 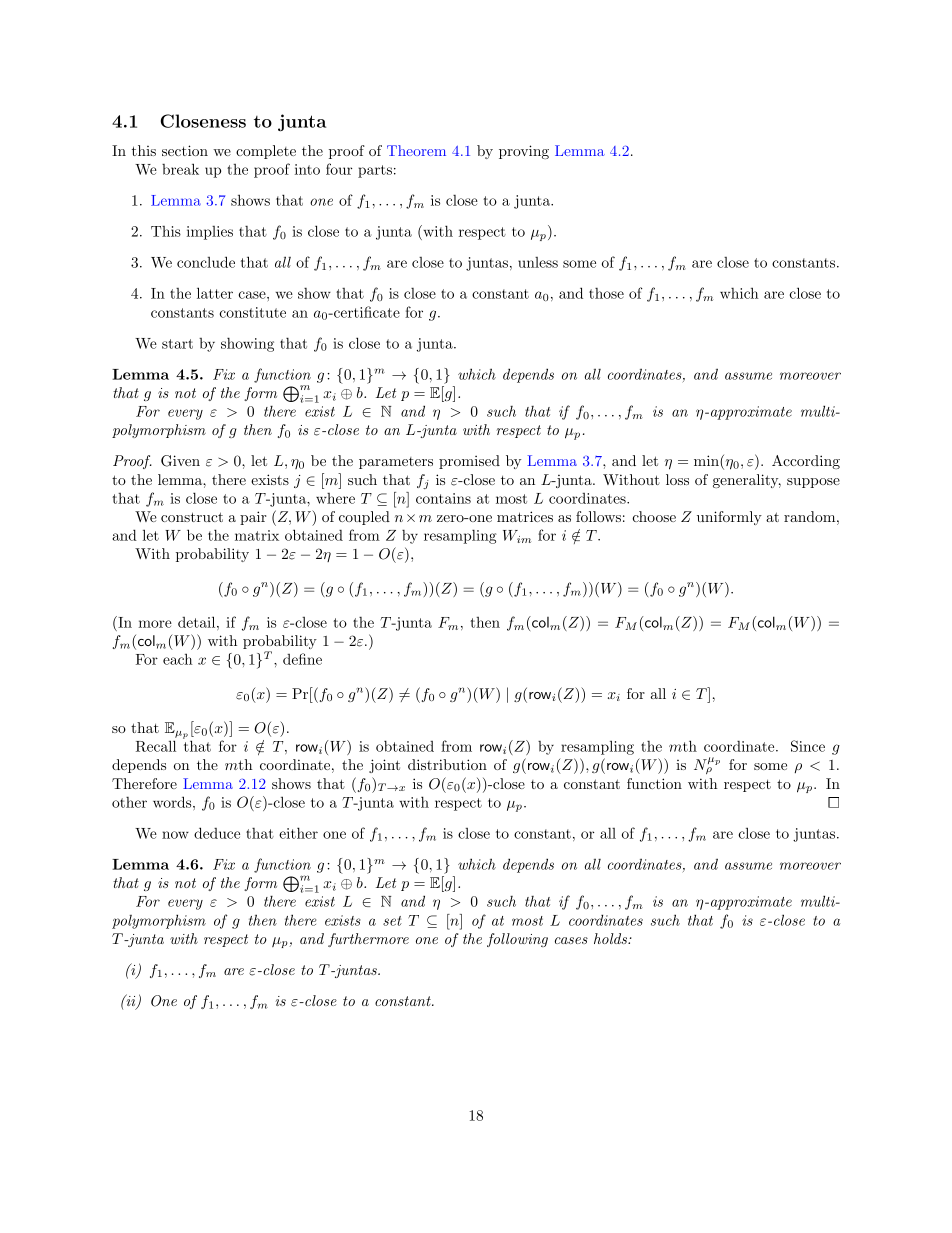 What do you see at coordinates (180, 169) in the document?
I see `break` at bounding box center [180, 169].
